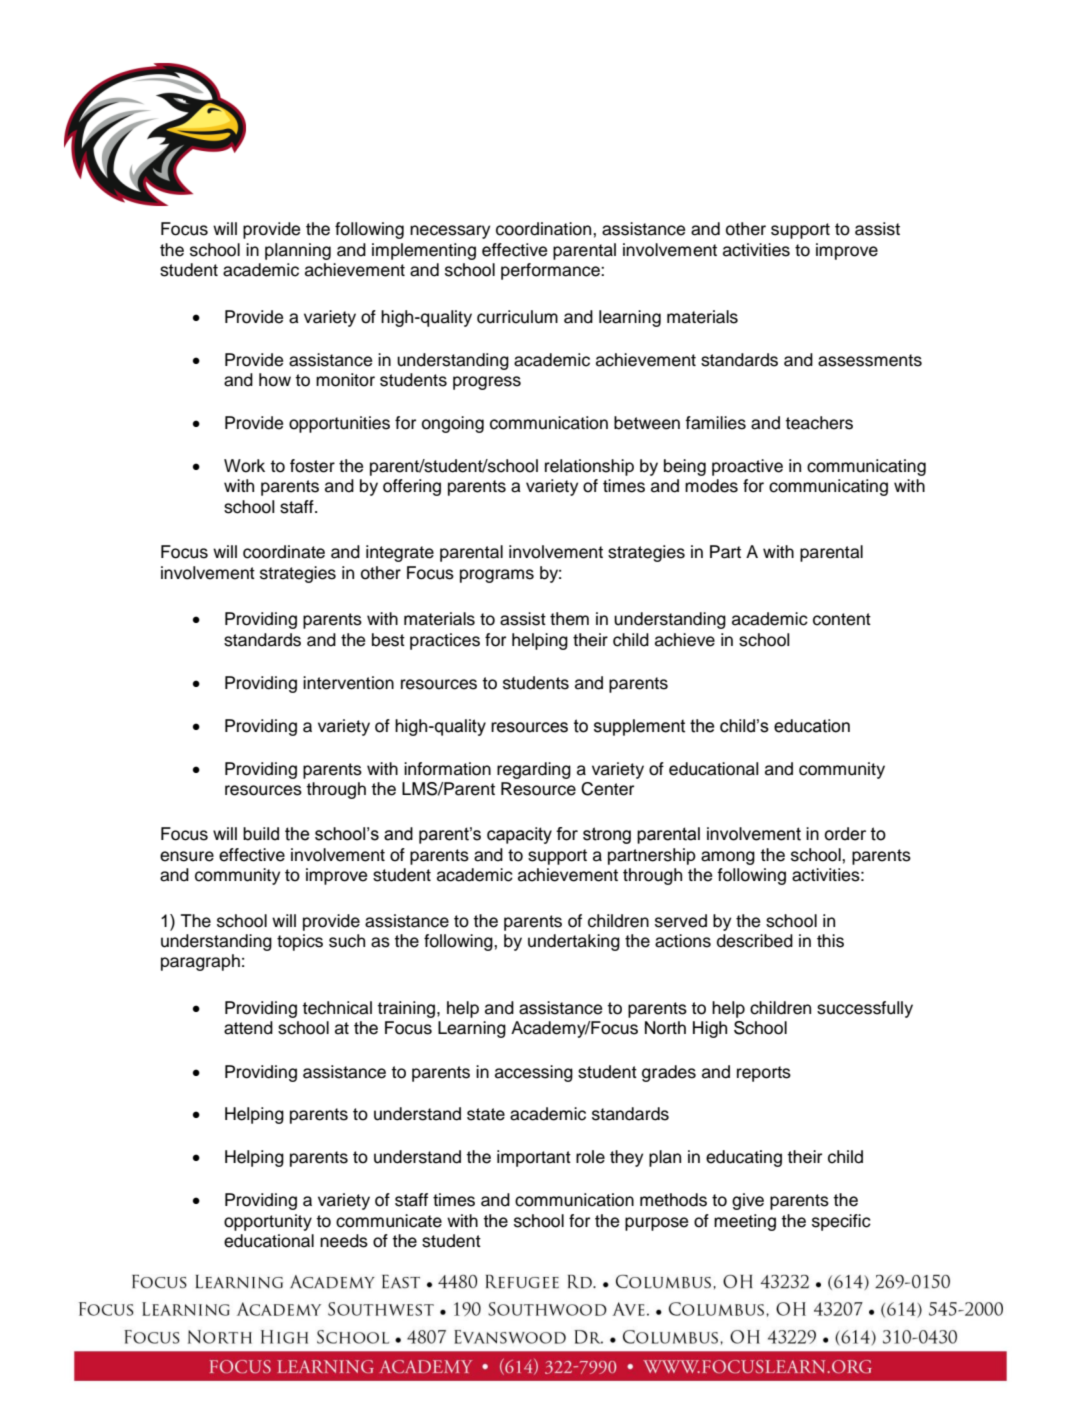 This image has width=1088, height=1408. What do you see at coordinates (268, 1222) in the image?
I see `opportunity` at bounding box center [268, 1222].
